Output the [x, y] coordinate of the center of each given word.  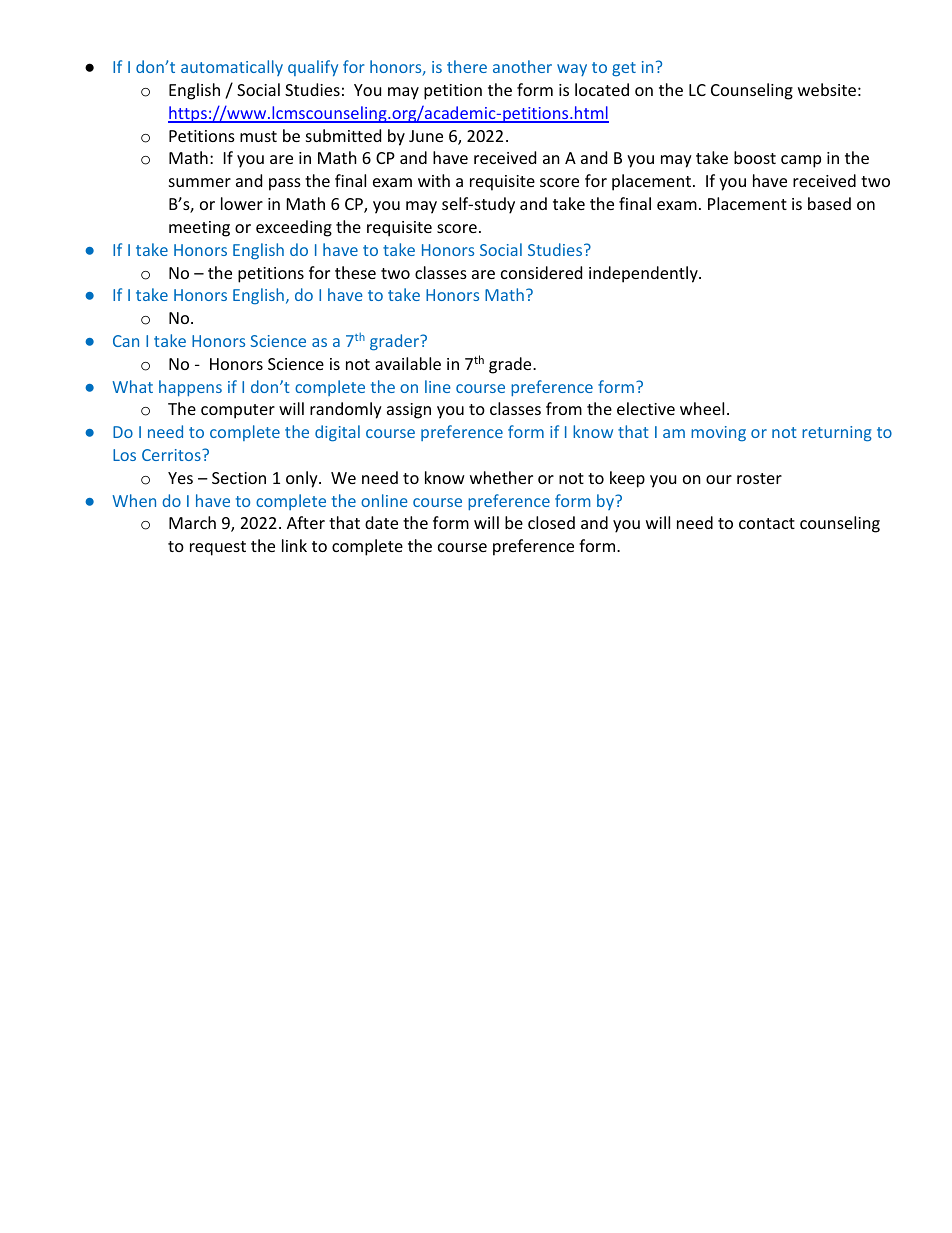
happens [190, 388]
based [829, 203]
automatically [232, 68]
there [467, 66]
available [408, 363]
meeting [199, 229]
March [192, 522]
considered [541, 272]
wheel [702, 408]
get [624, 69]
